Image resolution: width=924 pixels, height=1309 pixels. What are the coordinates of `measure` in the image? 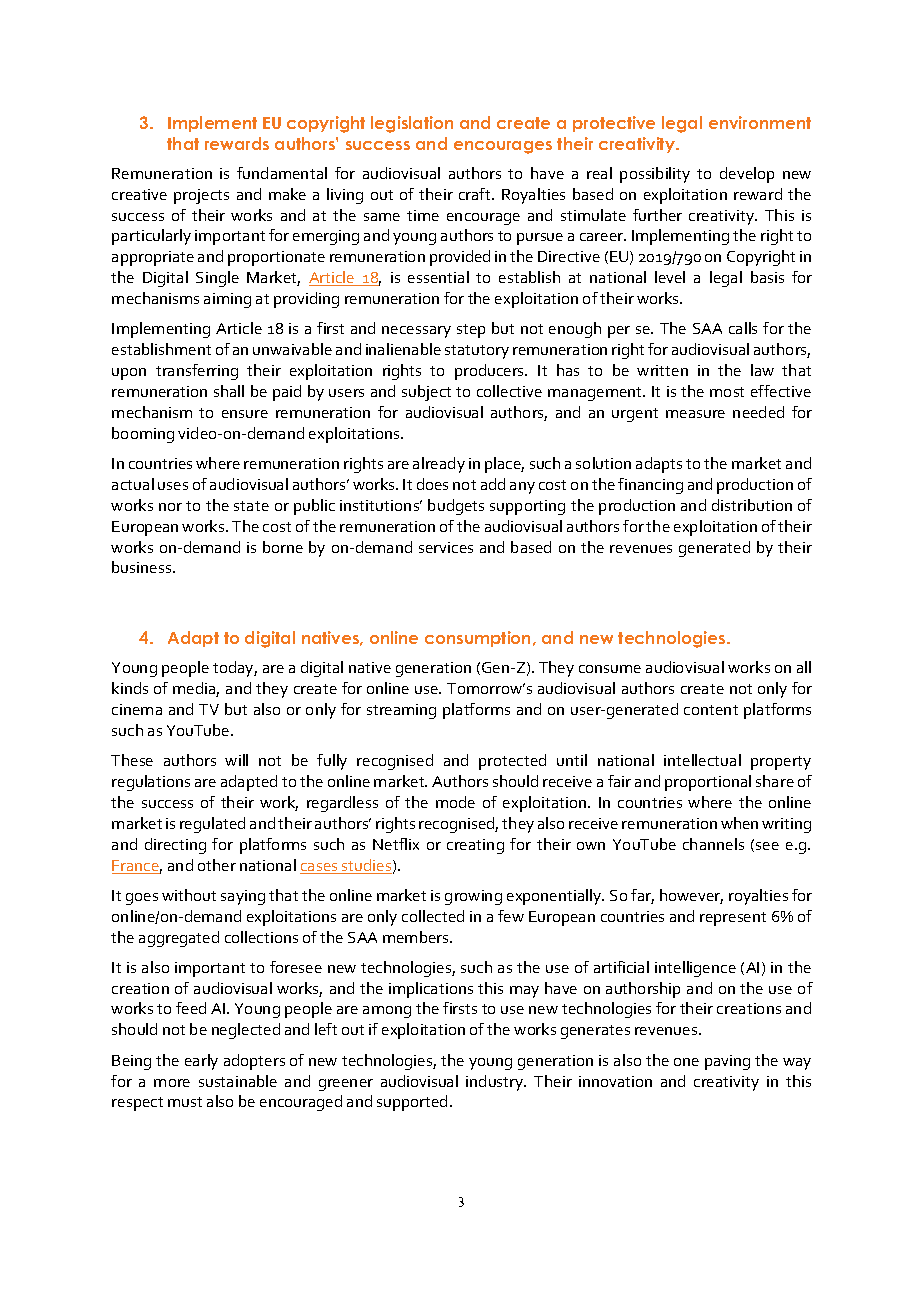 It's located at (695, 414).
